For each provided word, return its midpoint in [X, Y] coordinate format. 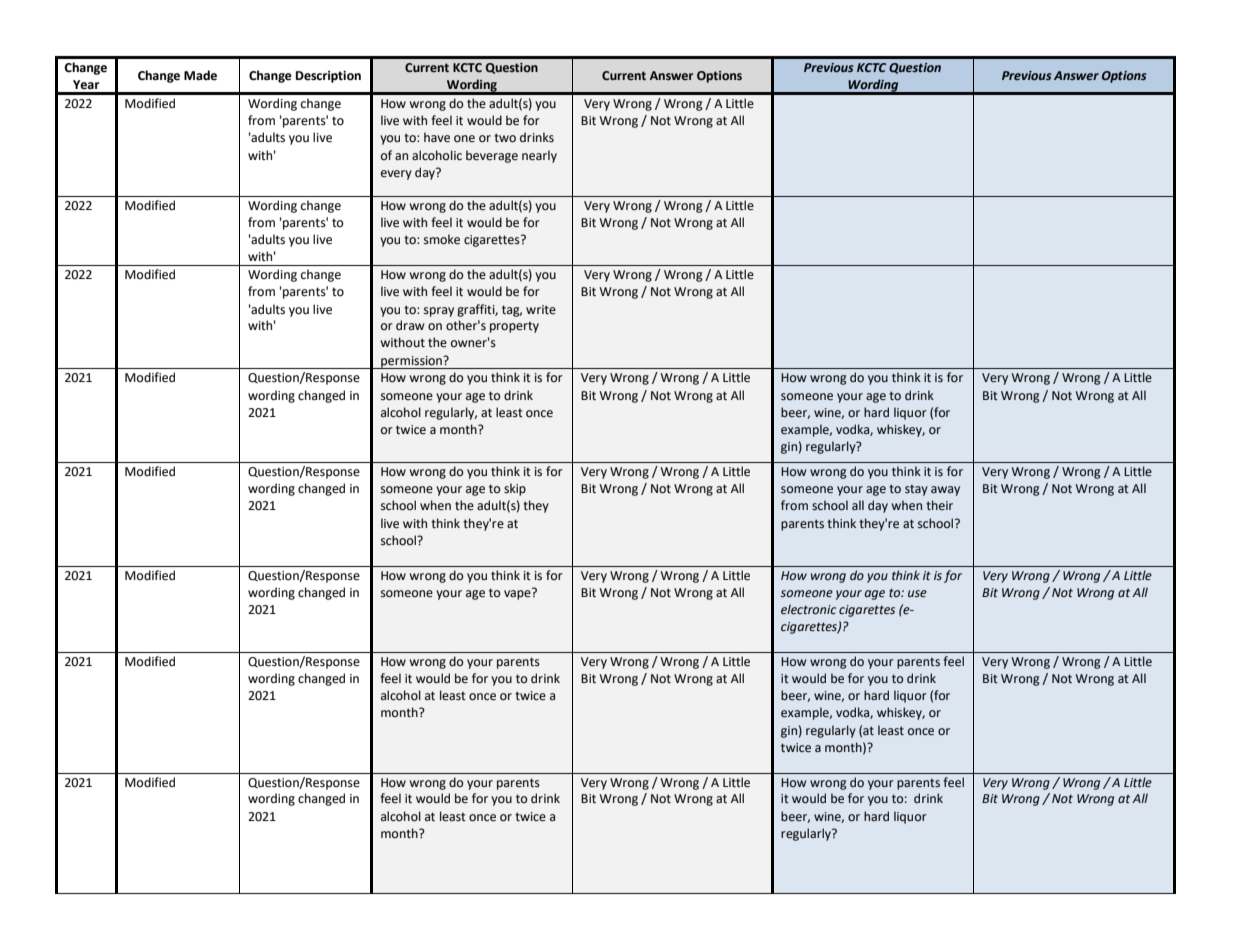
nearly [539, 156]
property [514, 327]
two [505, 138]
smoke [442, 239]
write [541, 310]
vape [518, 594]
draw [410, 325]
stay [916, 490]
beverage [492, 156]
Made [200, 75]
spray [439, 312]
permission [411, 362]
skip [515, 489]
